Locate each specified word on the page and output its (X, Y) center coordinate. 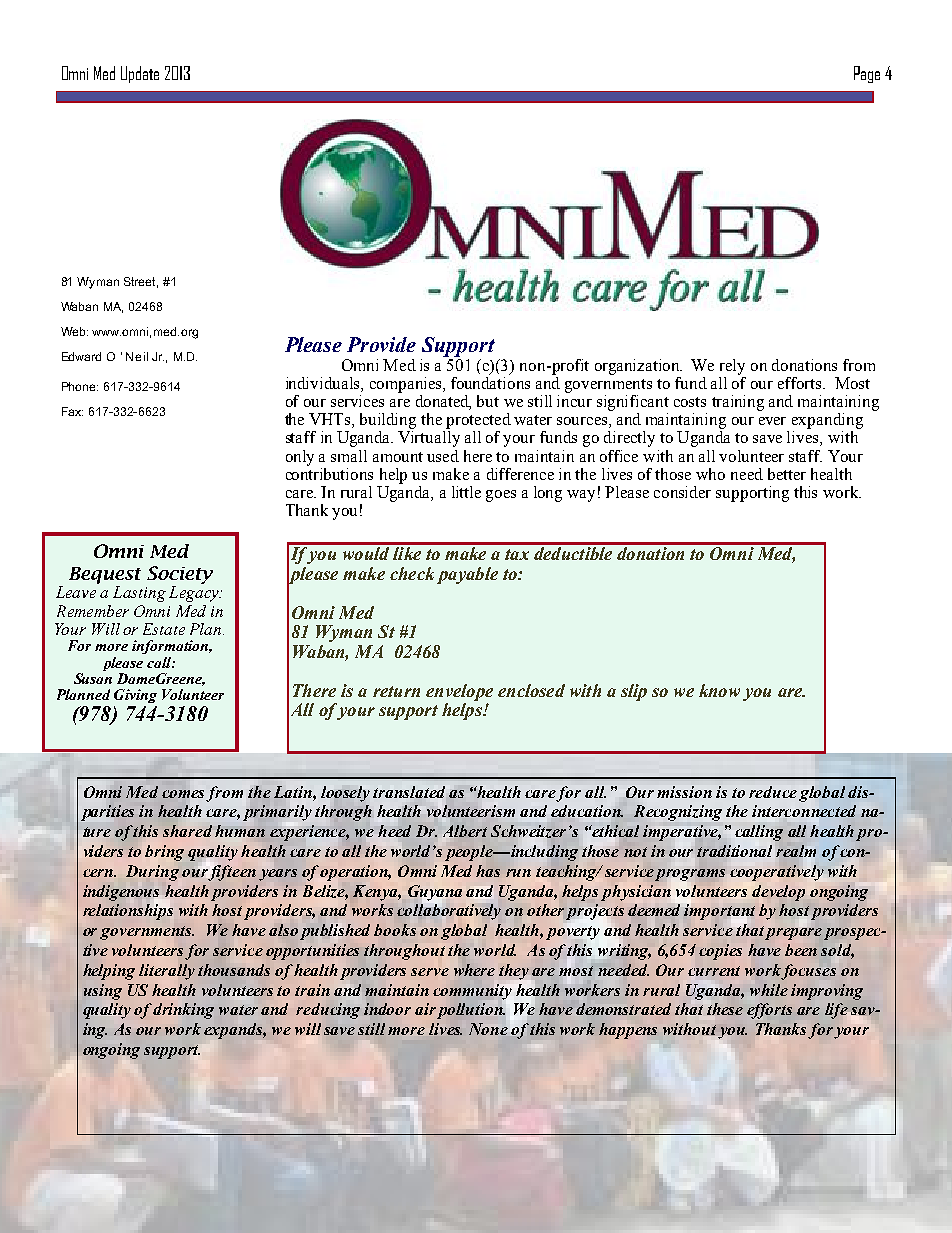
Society (180, 575)
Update (140, 74)
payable (467, 575)
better (787, 474)
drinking (183, 1011)
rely (732, 367)
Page (867, 74)
